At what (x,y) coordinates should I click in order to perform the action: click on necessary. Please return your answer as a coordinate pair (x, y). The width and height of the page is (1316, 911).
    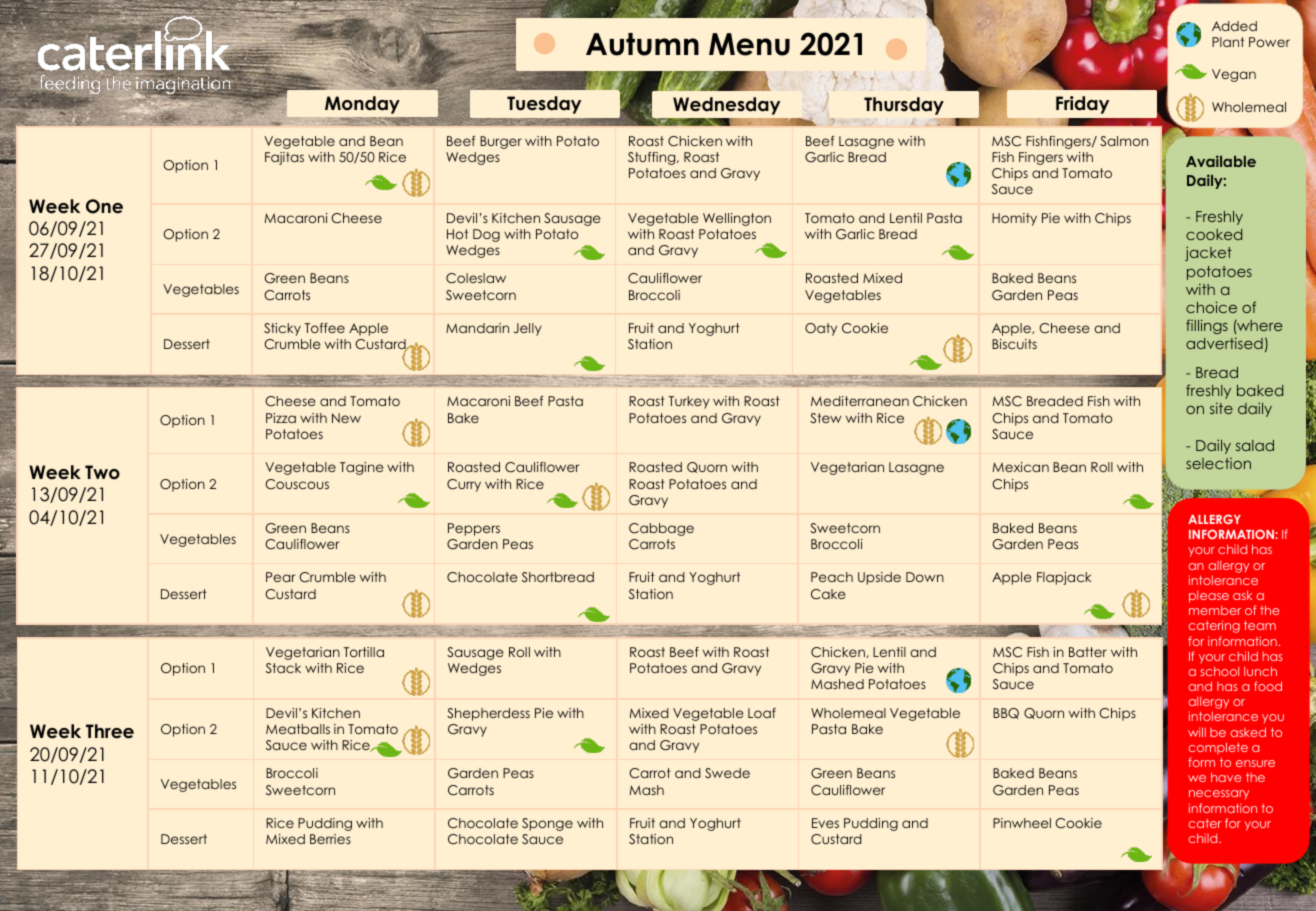
    Looking at the image, I should click on (1219, 794).
